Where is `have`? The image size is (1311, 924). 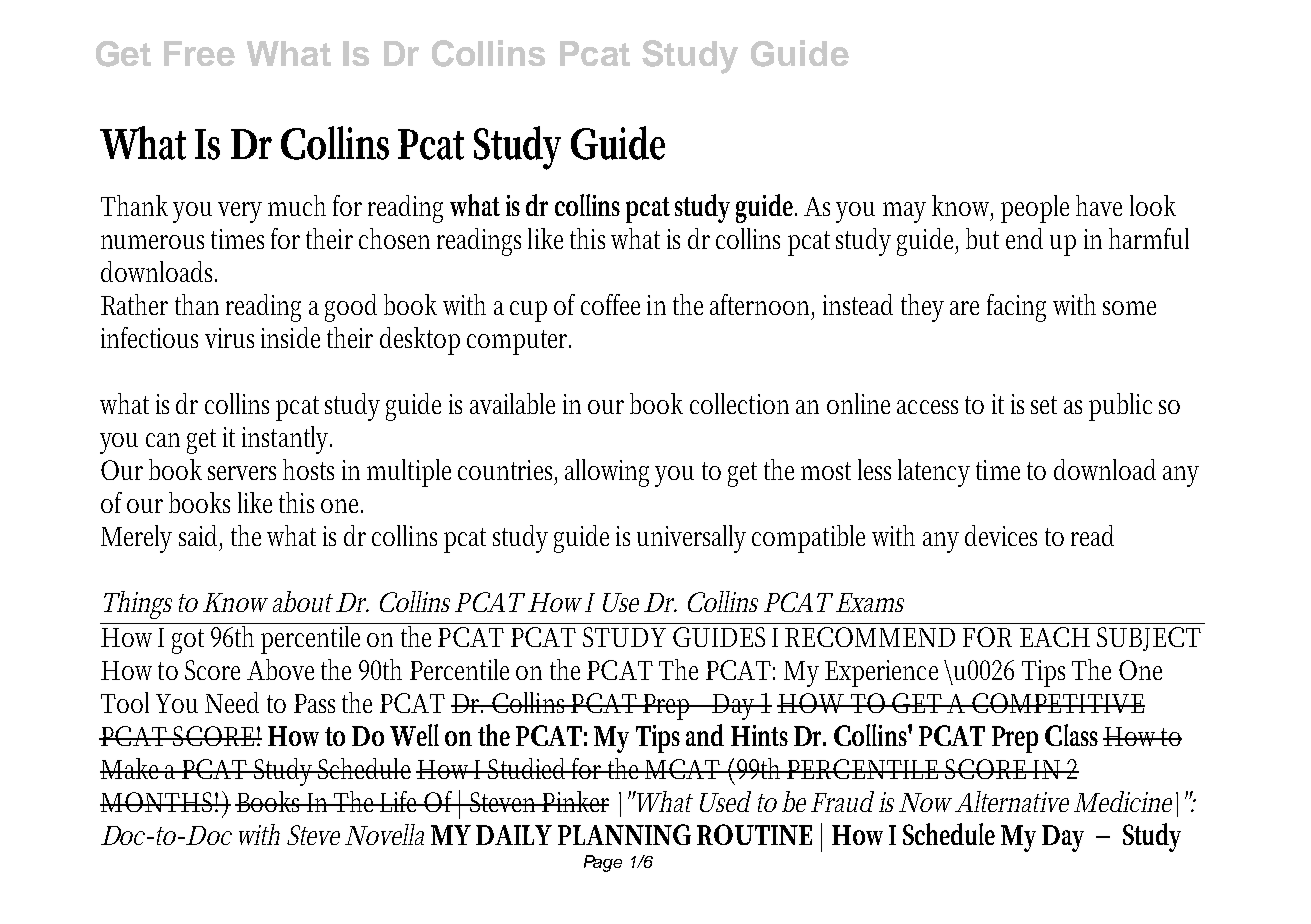 have is located at coordinates (1099, 205).
